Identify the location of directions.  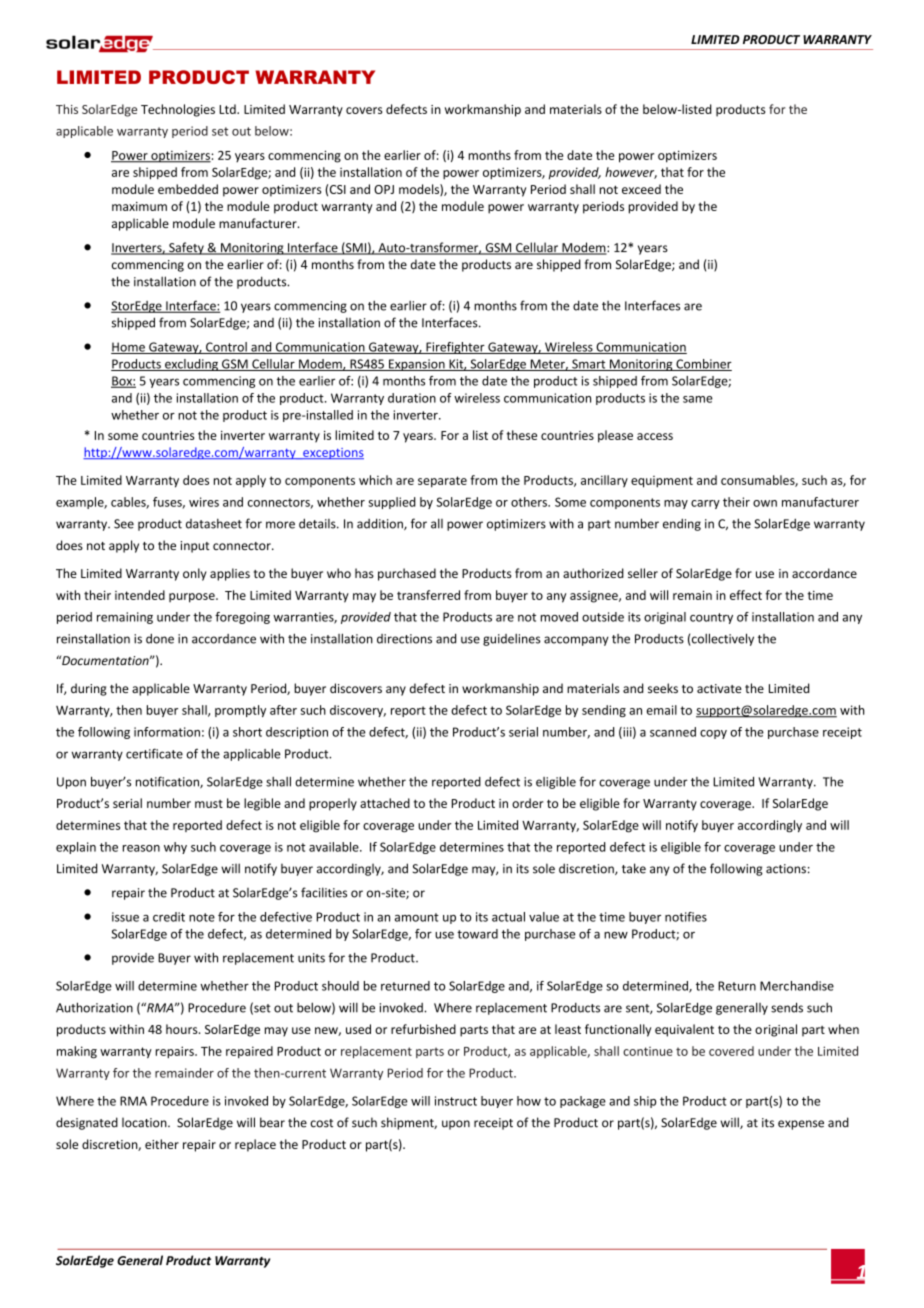
(404, 639).
